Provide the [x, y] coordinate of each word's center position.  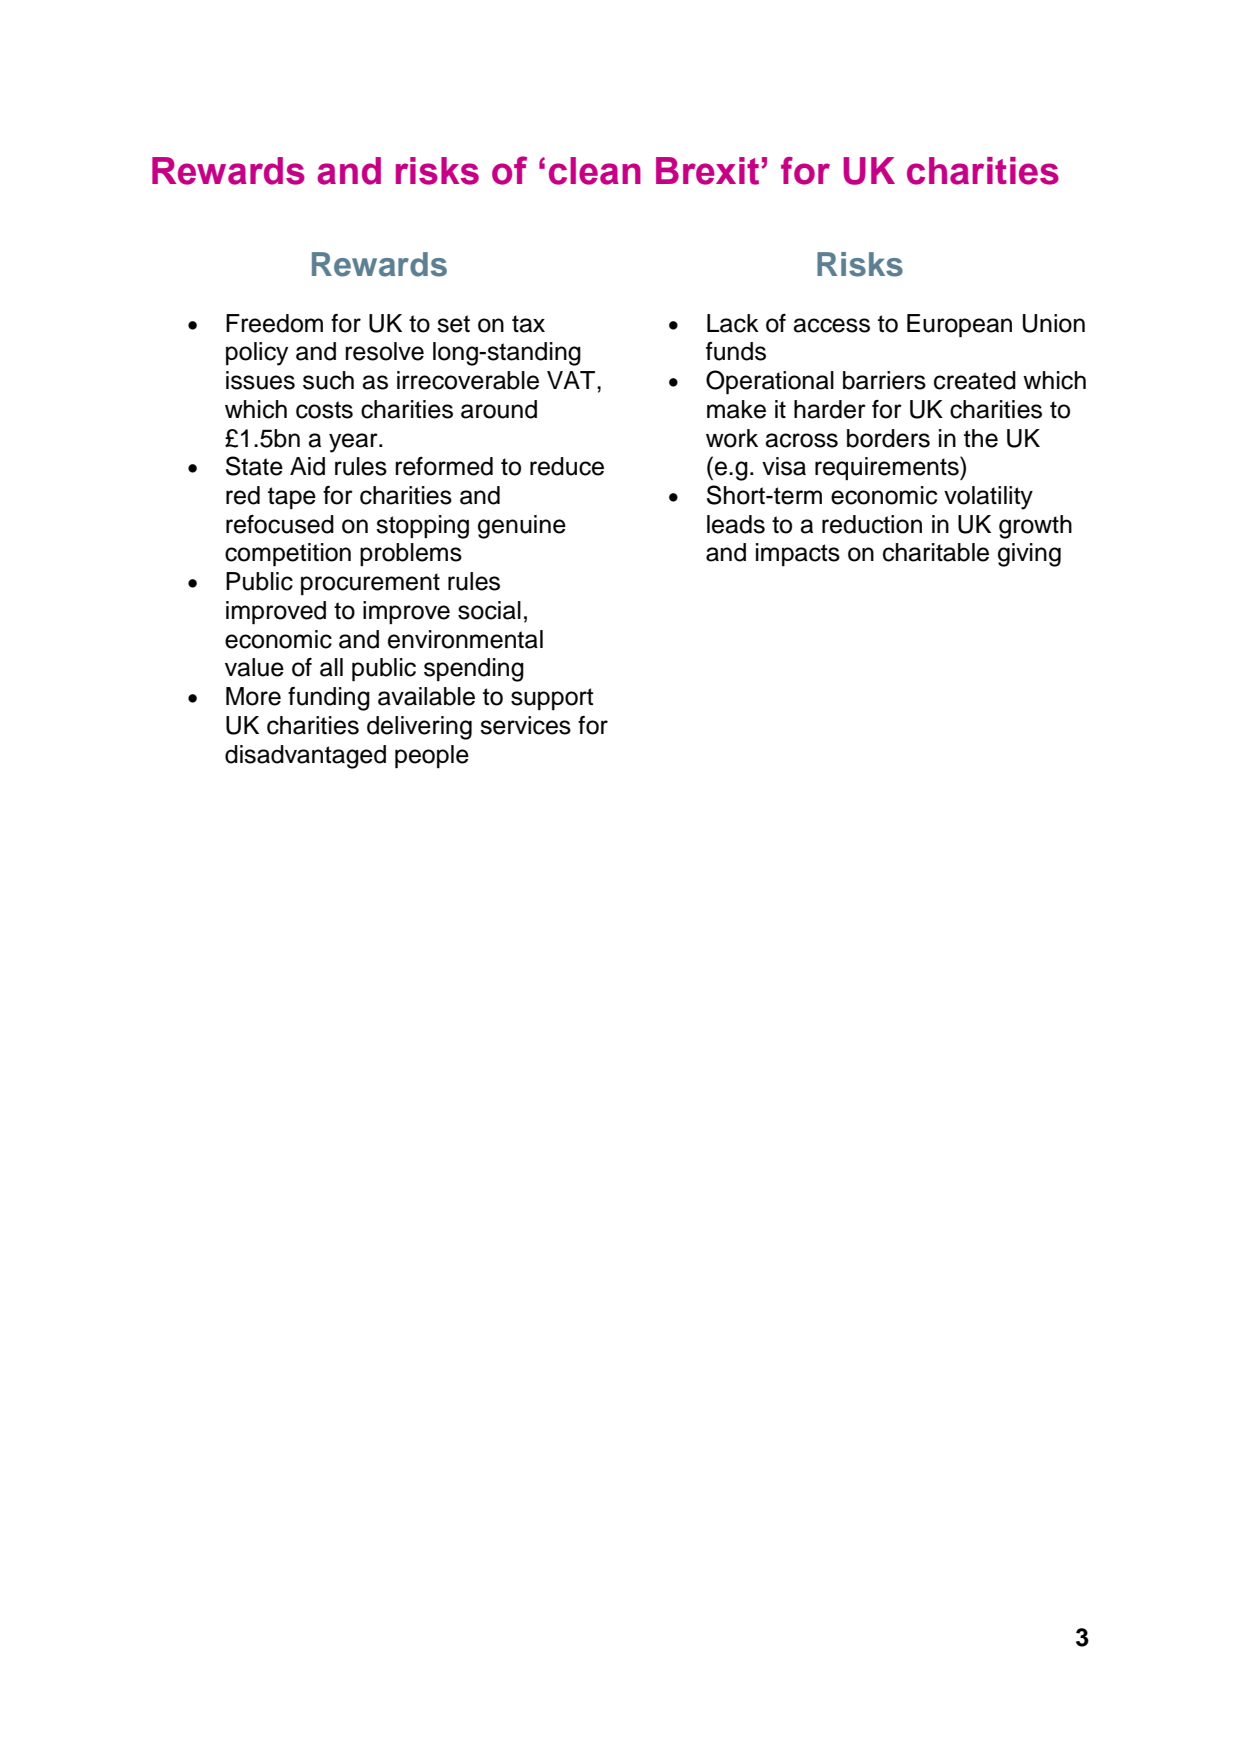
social [489, 610]
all [331, 667]
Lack [733, 323]
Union [1054, 323]
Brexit [709, 171]
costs [324, 410]
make [736, 409]
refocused [280, 524]
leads [736, 524]
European [959, 326]
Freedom [274, 323]
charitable [936, 552]
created [975, 380]
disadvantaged [305, 757]
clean [595, 171]
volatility [988, 498]
